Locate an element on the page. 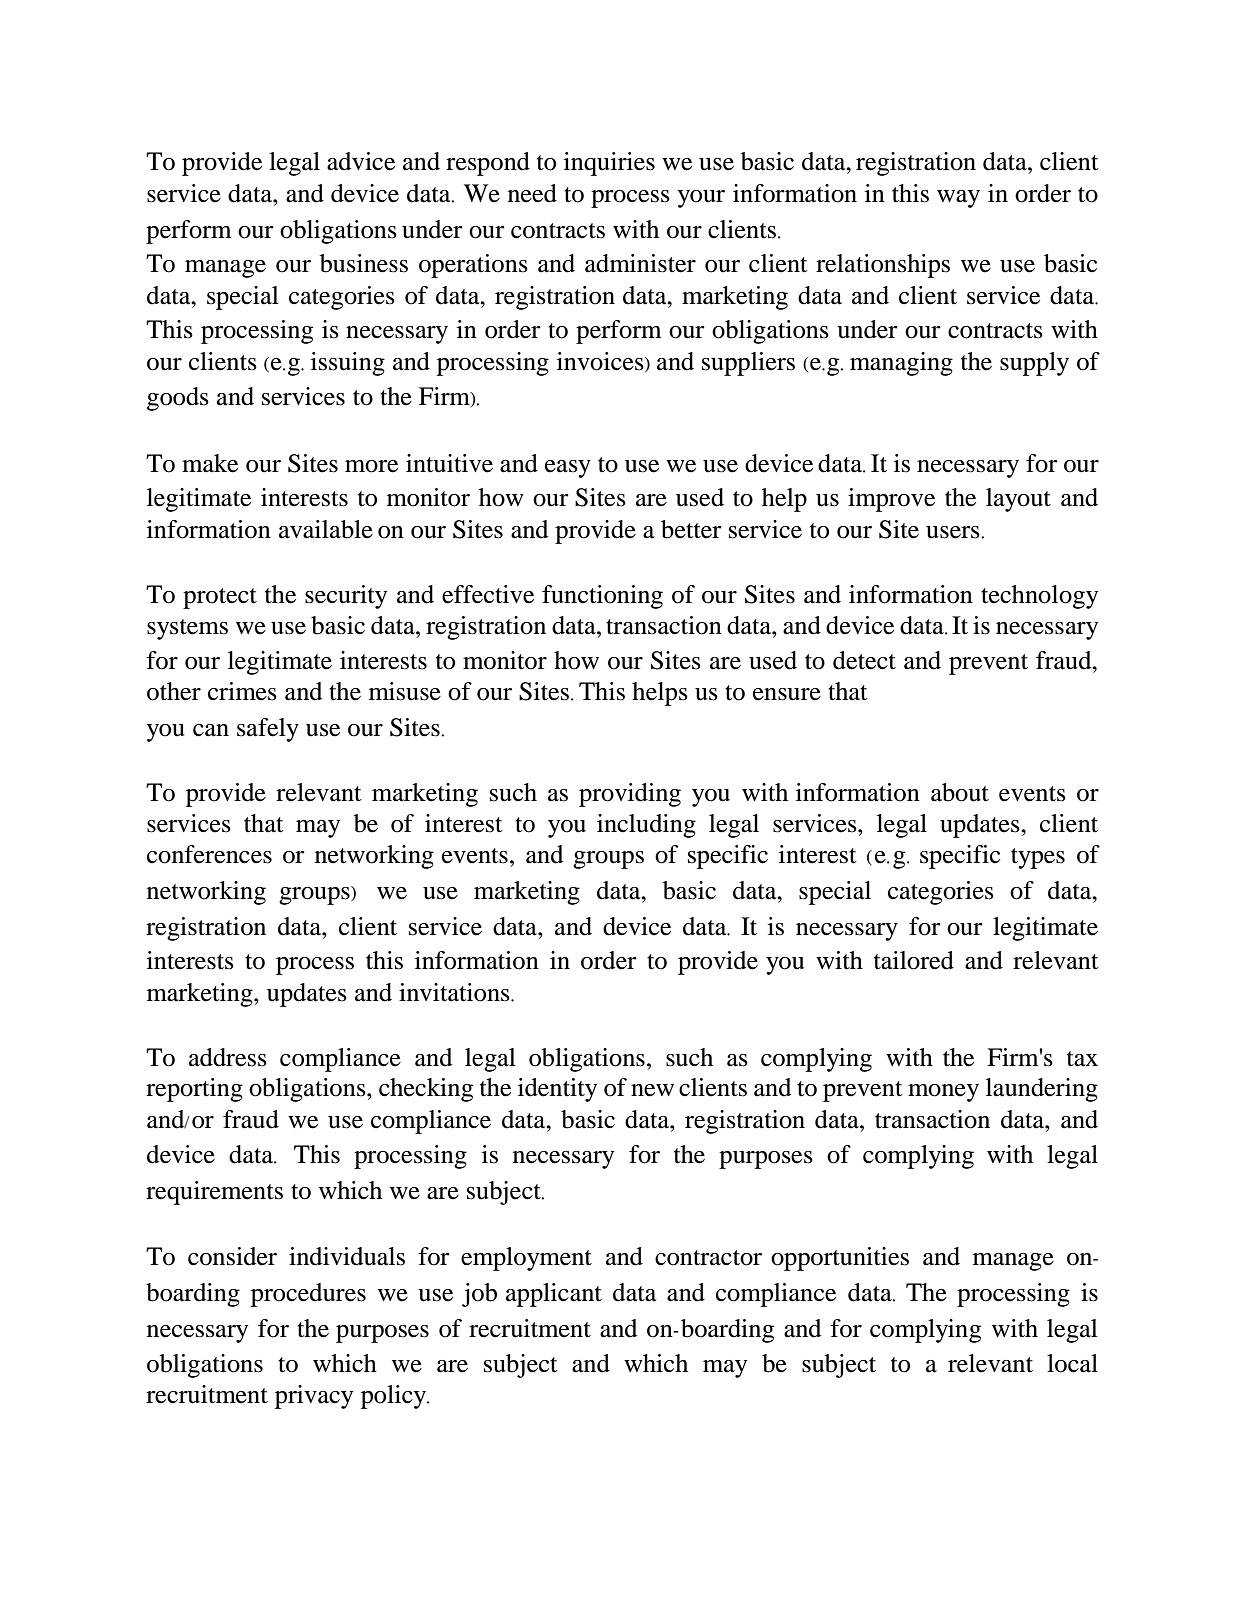 Image resolution: width=1245 pixels, height=1611 pixels. including is located at coordinates (646, 826).
